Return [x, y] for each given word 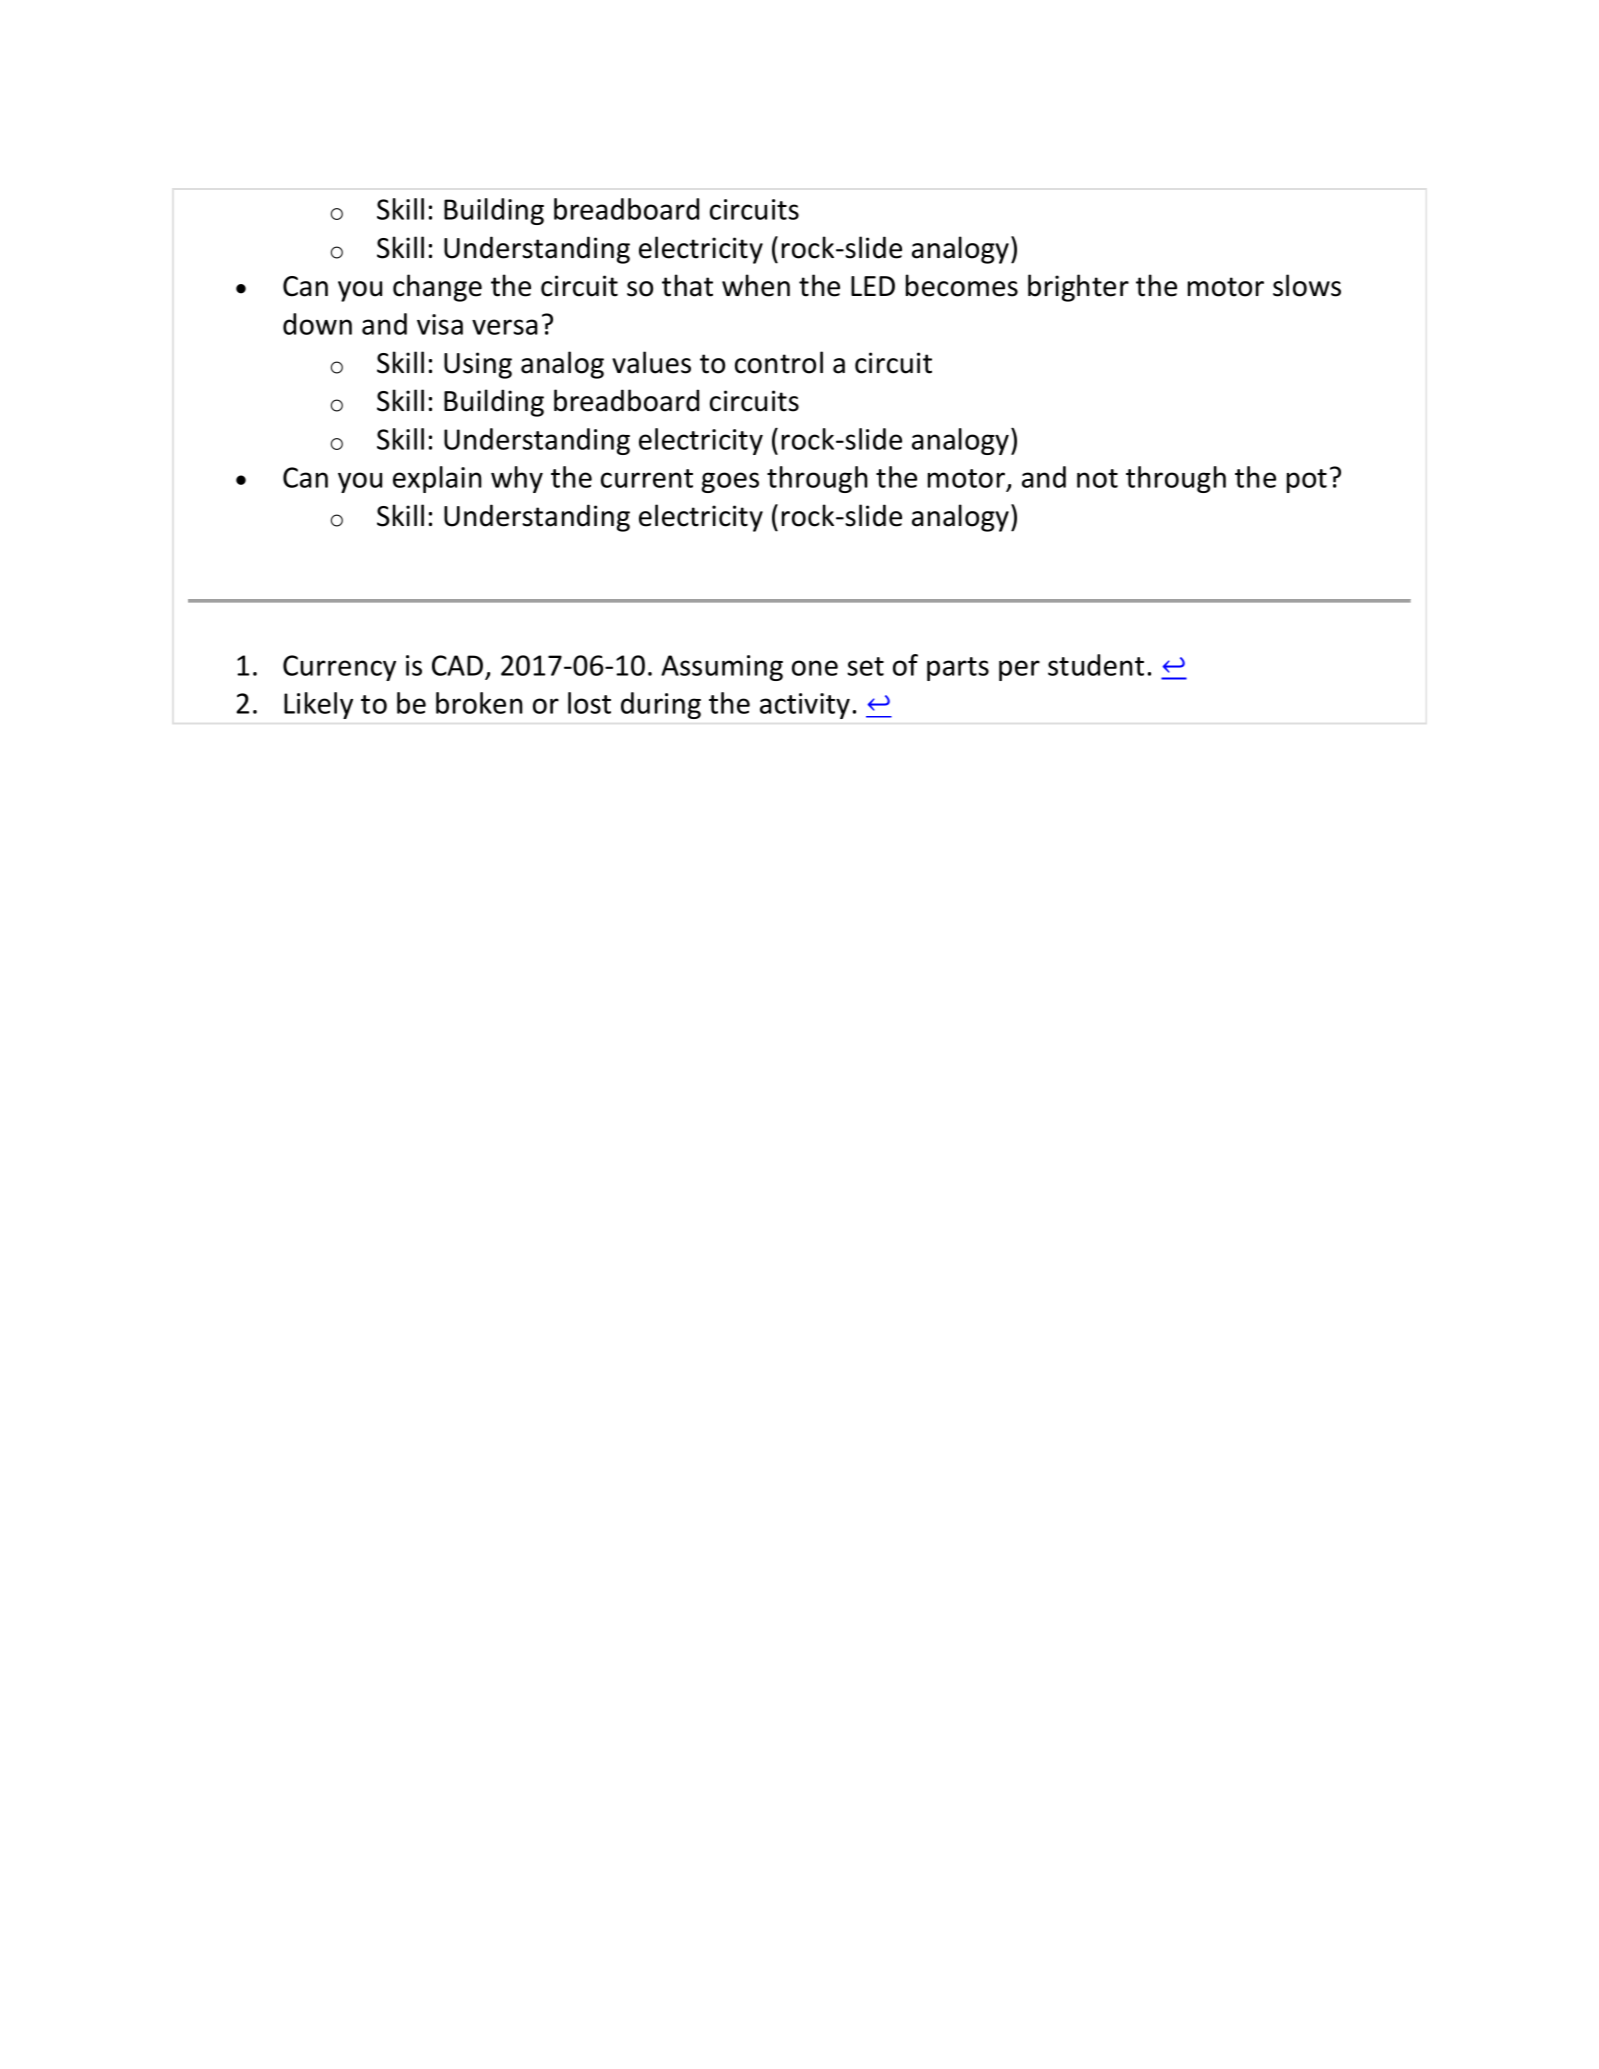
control [779, 362]
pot [1307, 481]
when [756, 285]
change [437, 288]
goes [730, 482]
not [1097, 478]
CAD [457, 665]
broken [479, 703]
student [1096, 665]
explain [437, 479]
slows [1307, 285]
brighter [1078, 288]
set [865, 666]
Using [478, 365]
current [647, 478]
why [517, 479]
